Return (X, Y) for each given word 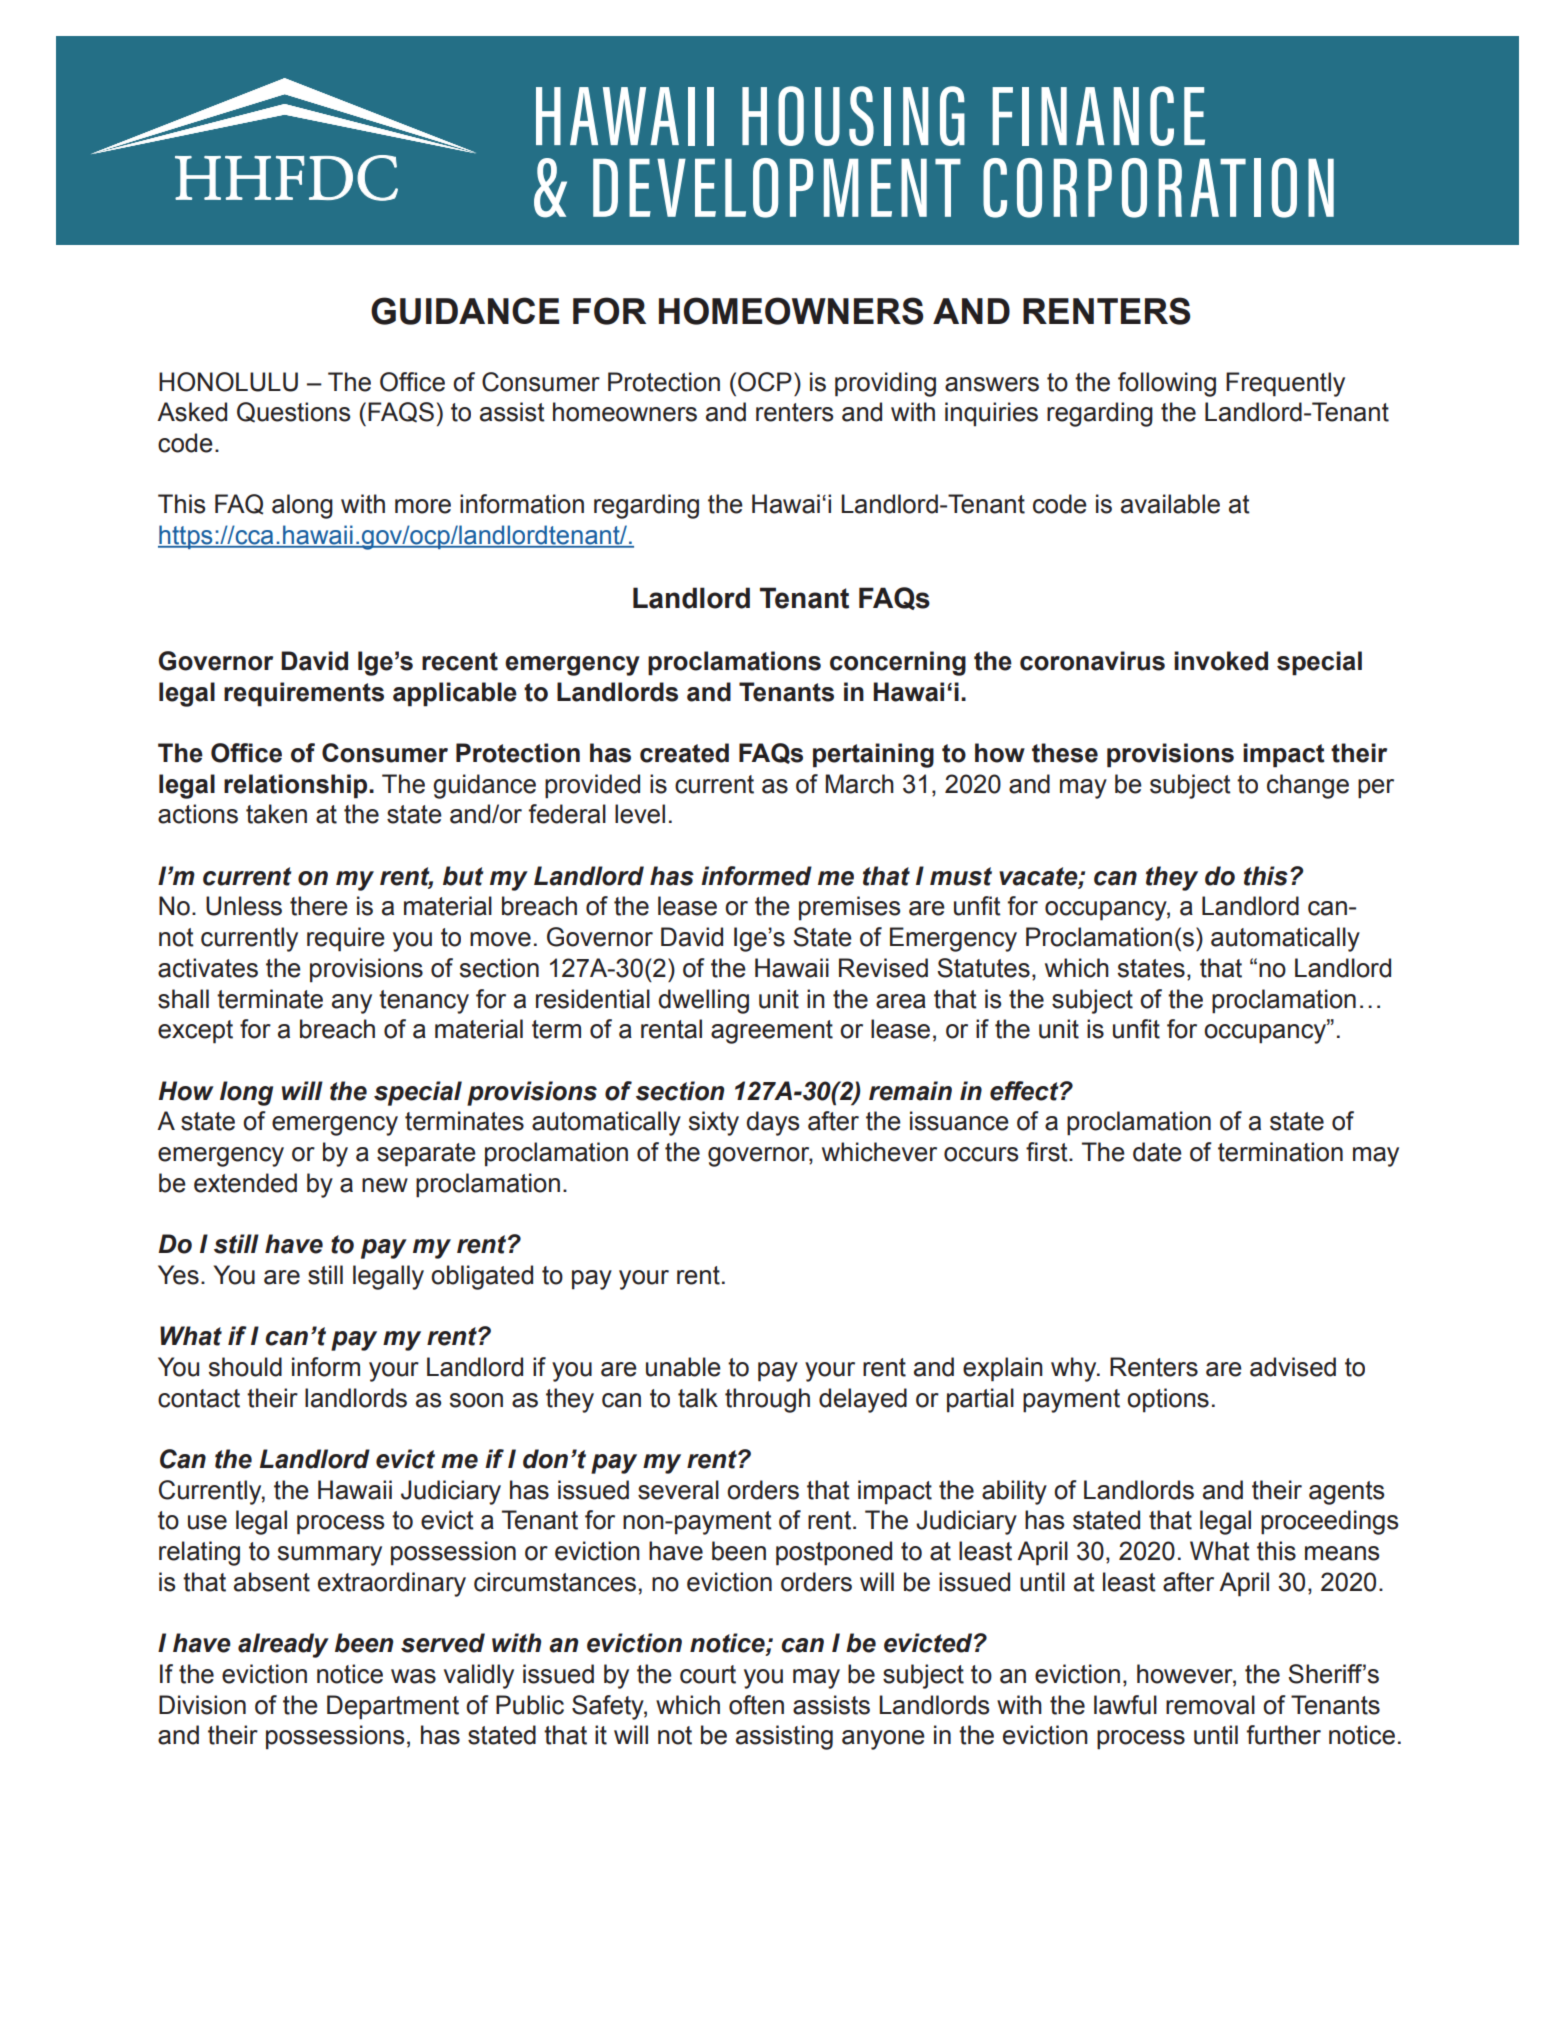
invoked (1221, 661)
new (385, 1185)
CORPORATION (1158, 188)
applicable (455, 694)
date (1157, 1152)
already (283, 1645)
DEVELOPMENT (777, 188)
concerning (898, 663)
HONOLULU (228, 382)
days (772, 1123)
